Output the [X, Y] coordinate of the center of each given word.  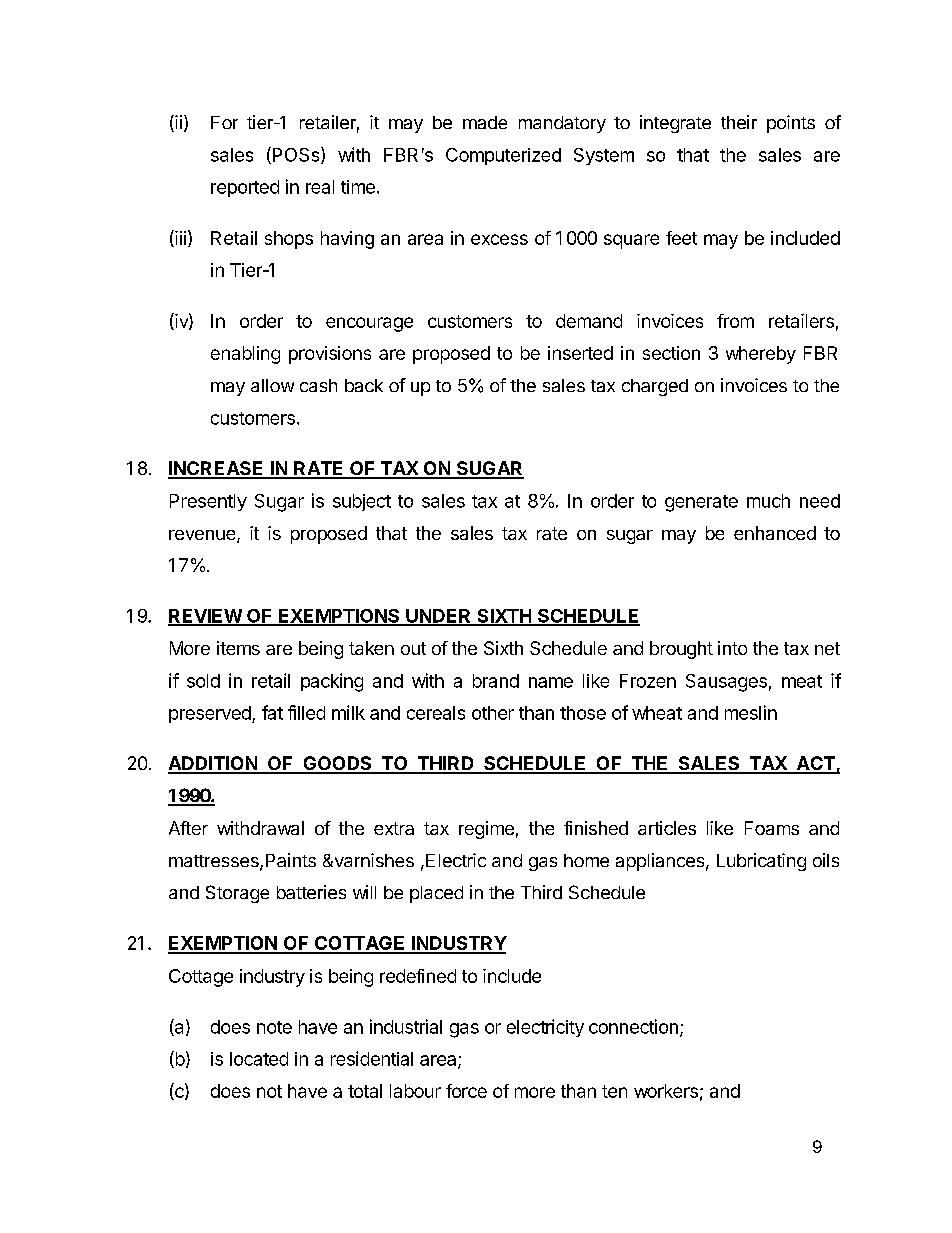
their [739, 122]
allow [272, 385]
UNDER [438, 617]
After [188, 828]
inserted [580, 353]
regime [486, 830]
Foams [772, 828]
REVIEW [205, 617]
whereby [761, 355]
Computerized [503, 156]
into [732, 648]
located [259, 1059]
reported [245, 188]
